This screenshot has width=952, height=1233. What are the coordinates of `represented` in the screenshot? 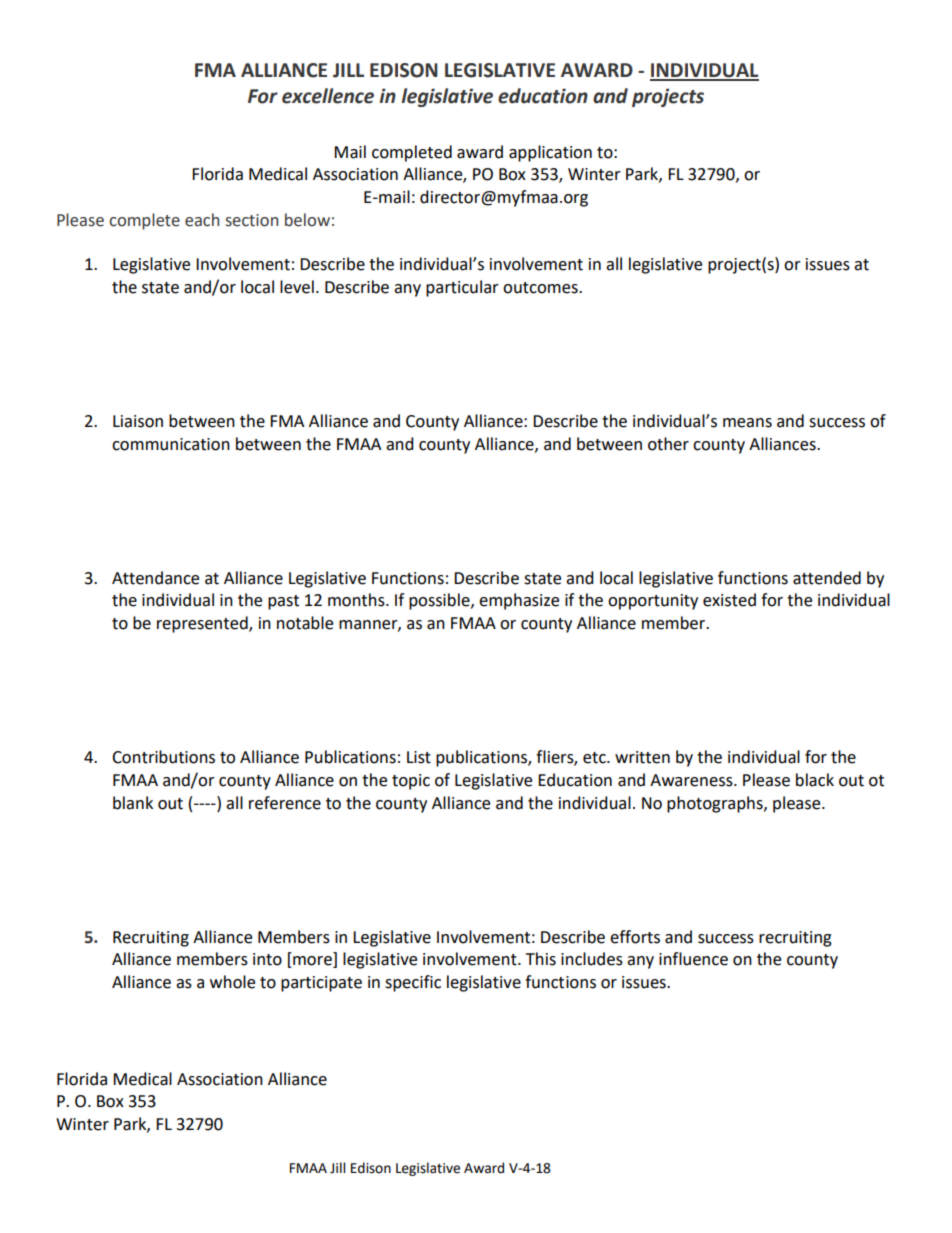 It's located at (203, 624).
